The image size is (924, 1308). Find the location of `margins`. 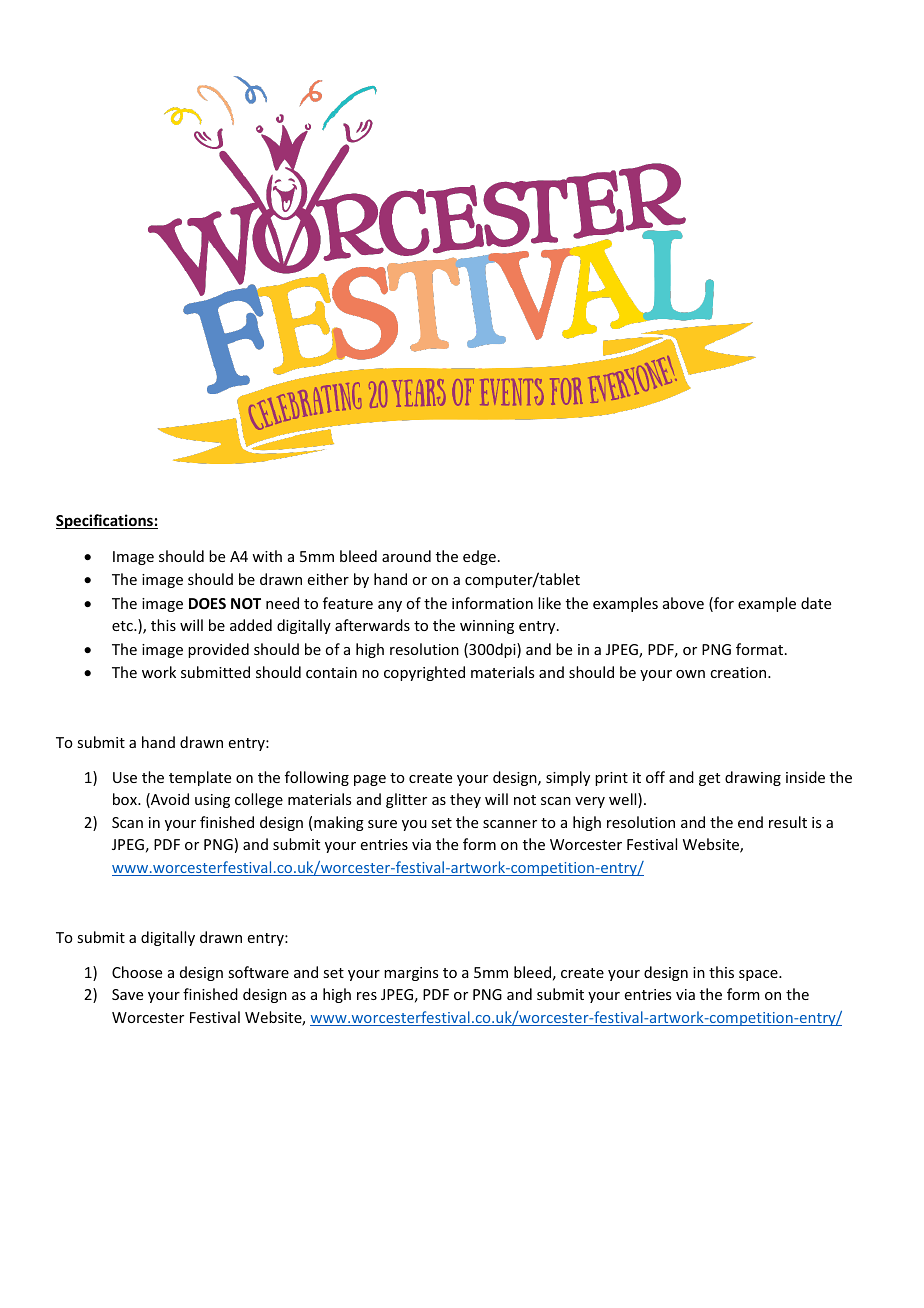

margins is located at coordinates (411, 974).
